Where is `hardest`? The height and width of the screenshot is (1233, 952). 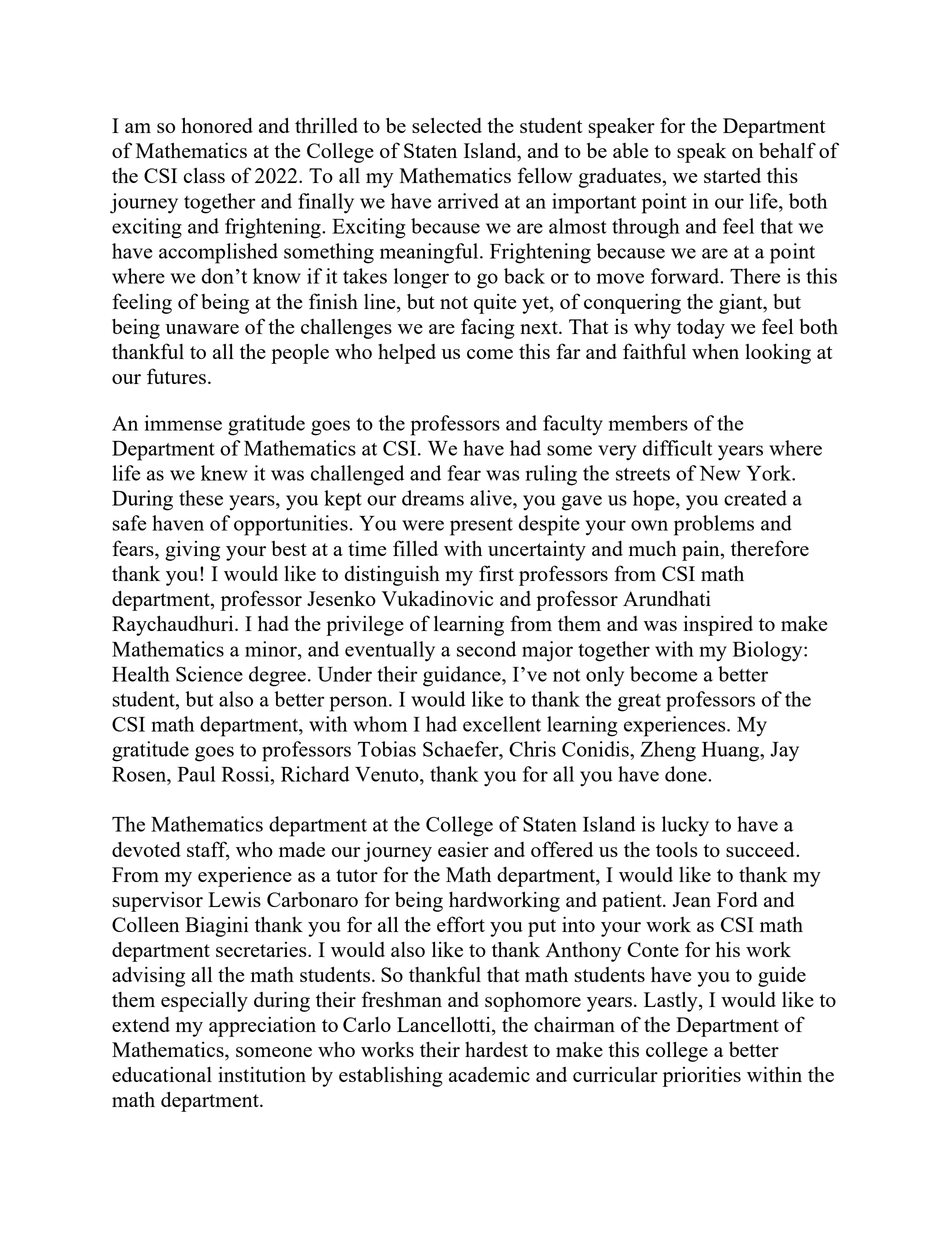
hardest is located at coordinates (496, 1049).
